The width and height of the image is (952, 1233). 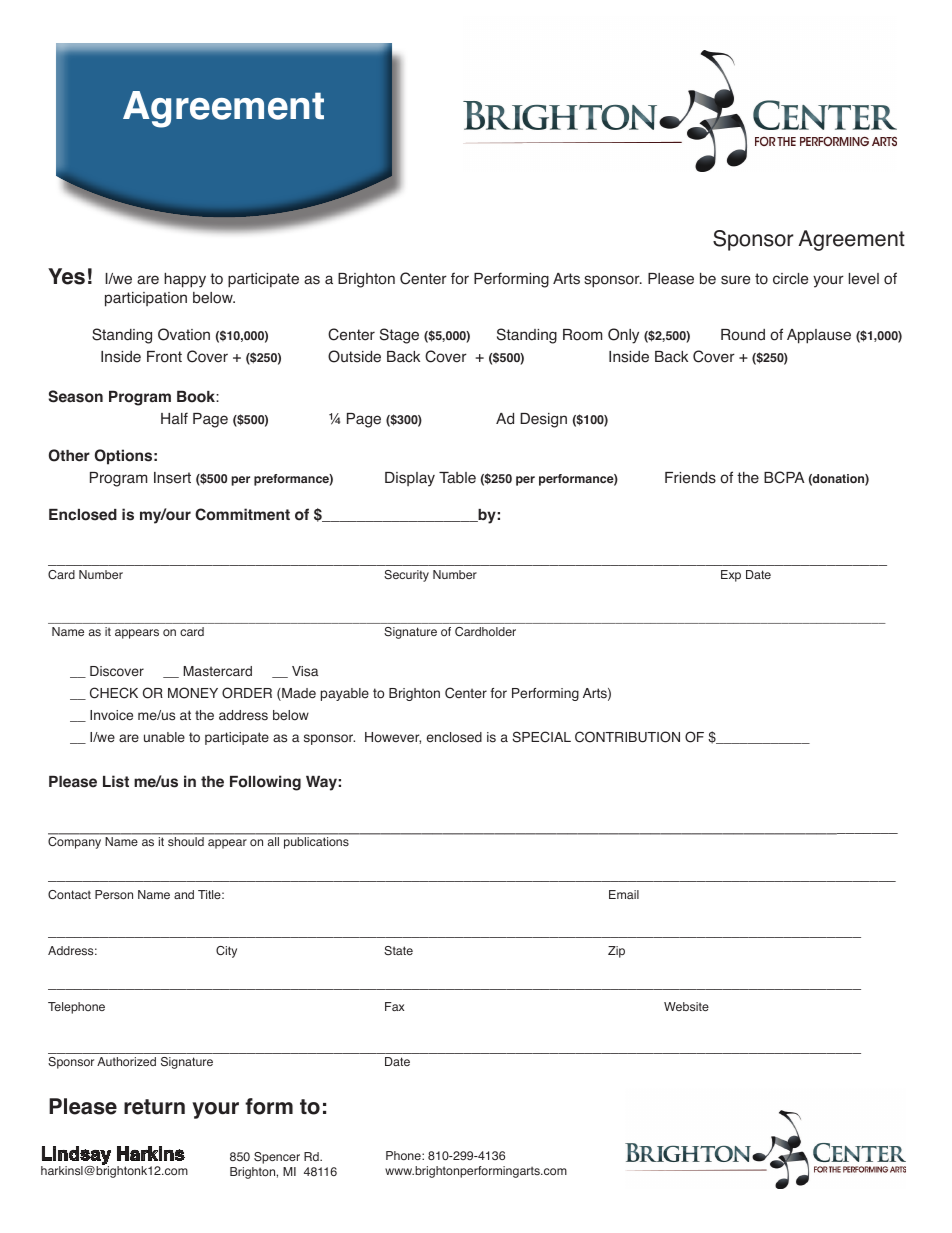 I want to click on unable, so click(x=164, y=737).
